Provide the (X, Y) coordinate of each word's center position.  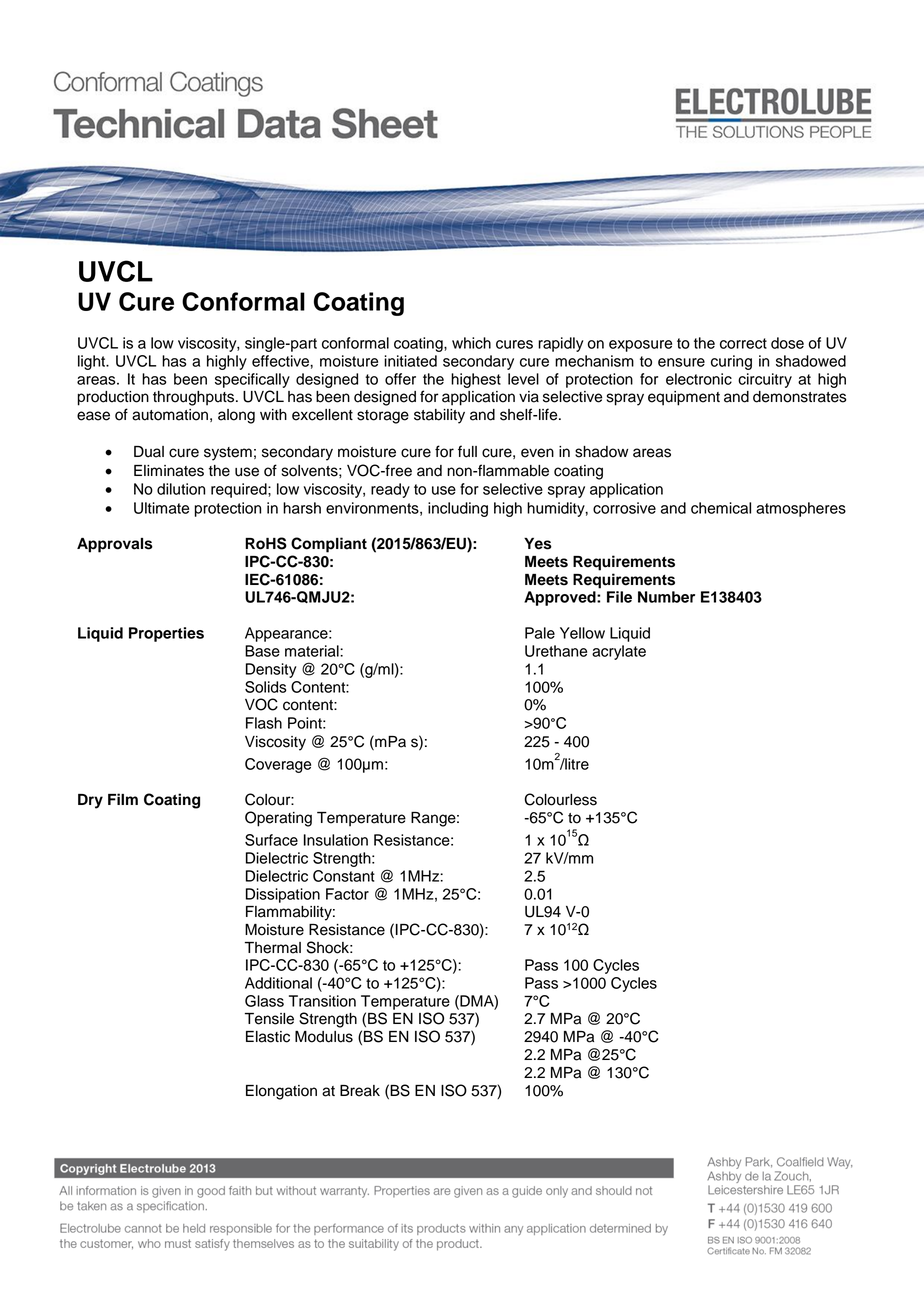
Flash (264, 723)
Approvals (115, 545)
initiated (410, 361)
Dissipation (283, 895)
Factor (347, 894)
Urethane (556, 651)
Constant (344, 876)
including (458, 509)
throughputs (195, 398)
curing (731, 362)
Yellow (582, 633)
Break (360, 1091)
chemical (721, 508)
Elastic (268, 1037)
